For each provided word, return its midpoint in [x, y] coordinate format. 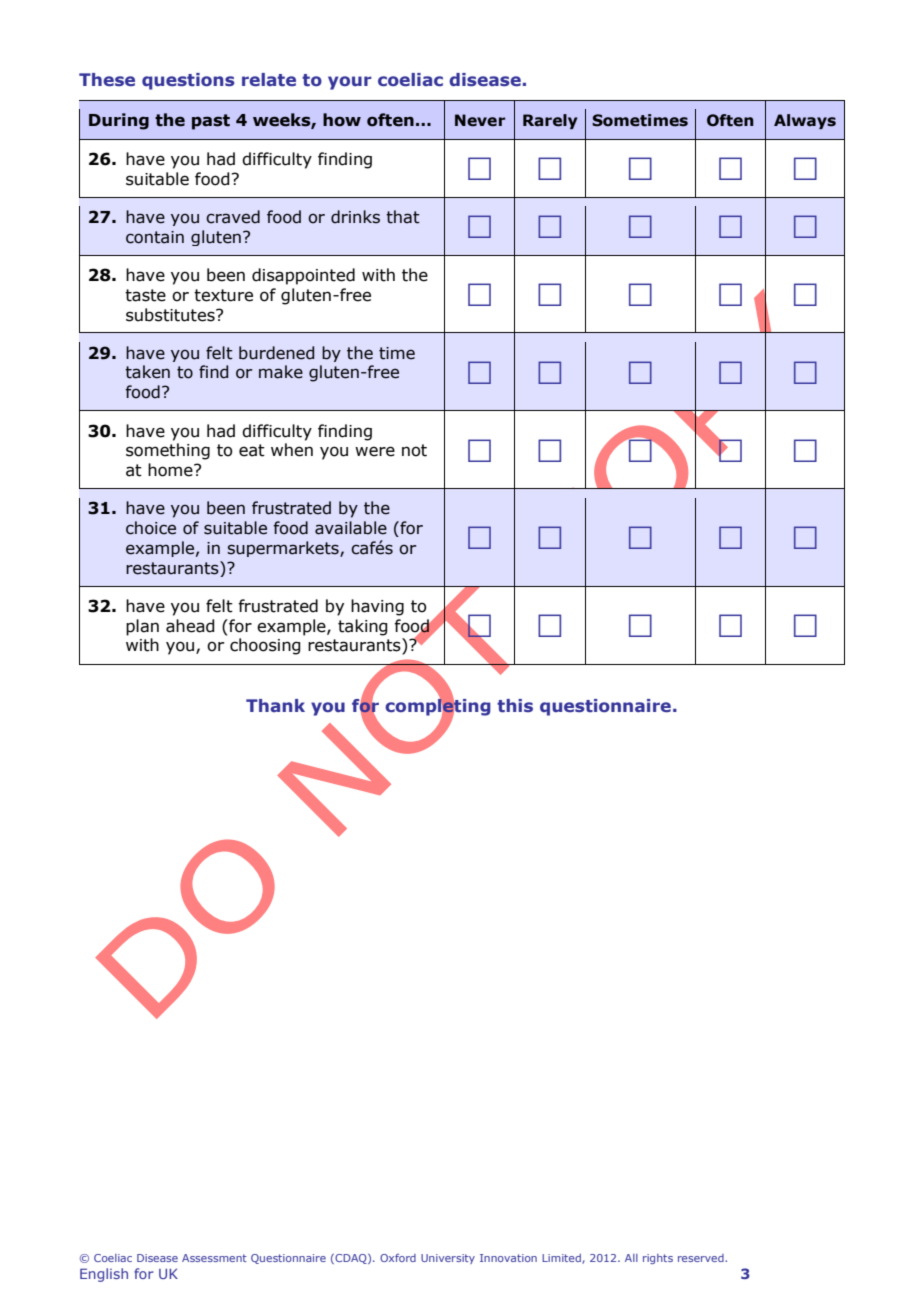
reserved [702, 1258]
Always [805, 121]
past [211, 122]
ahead [190, 626]
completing [438, 707]
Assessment [214, 1258]
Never [480, 120]
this [515, 706]
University [448, 1259]
